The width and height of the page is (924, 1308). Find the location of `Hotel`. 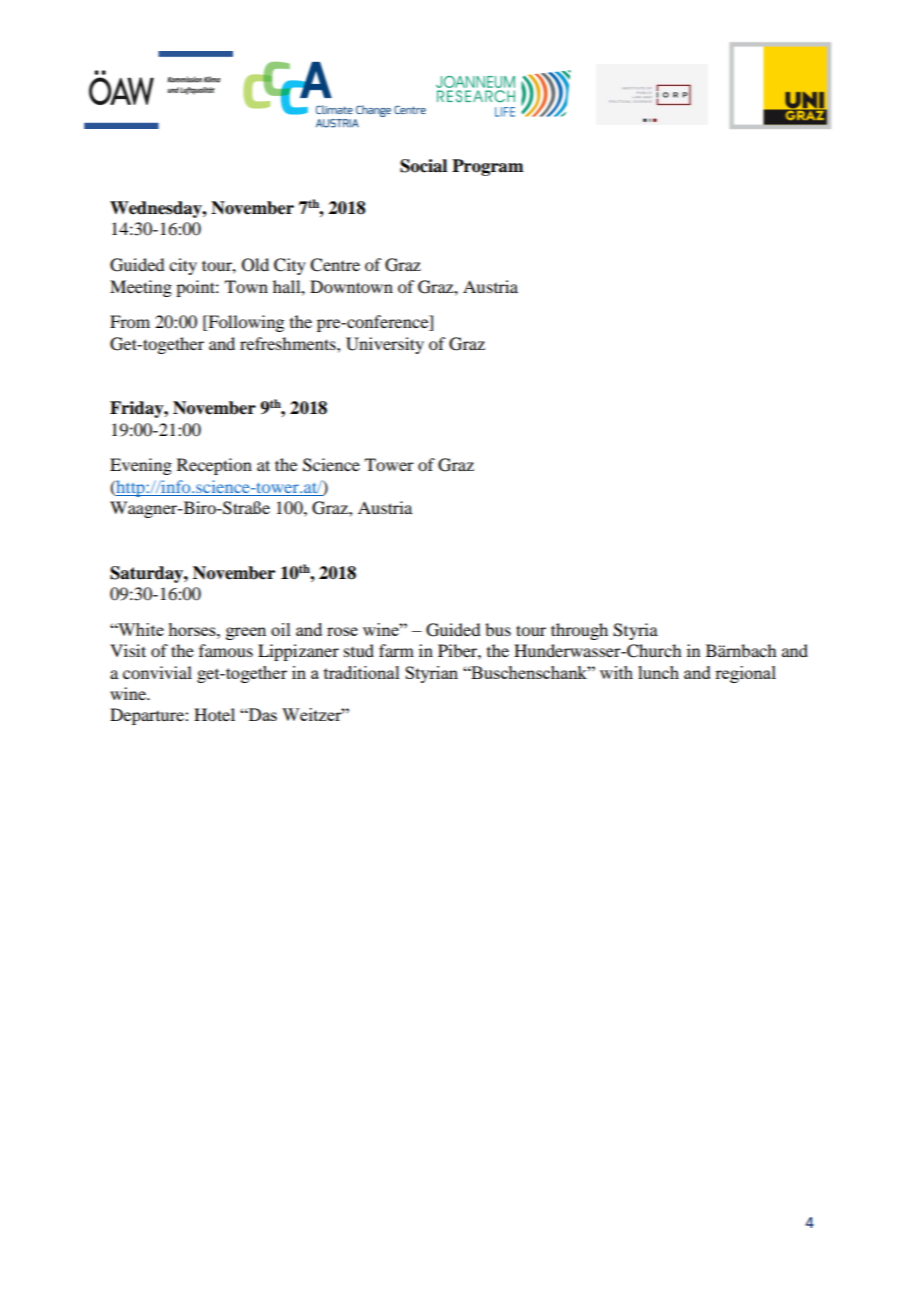

Hotel is located at coordinates (214, 714).
